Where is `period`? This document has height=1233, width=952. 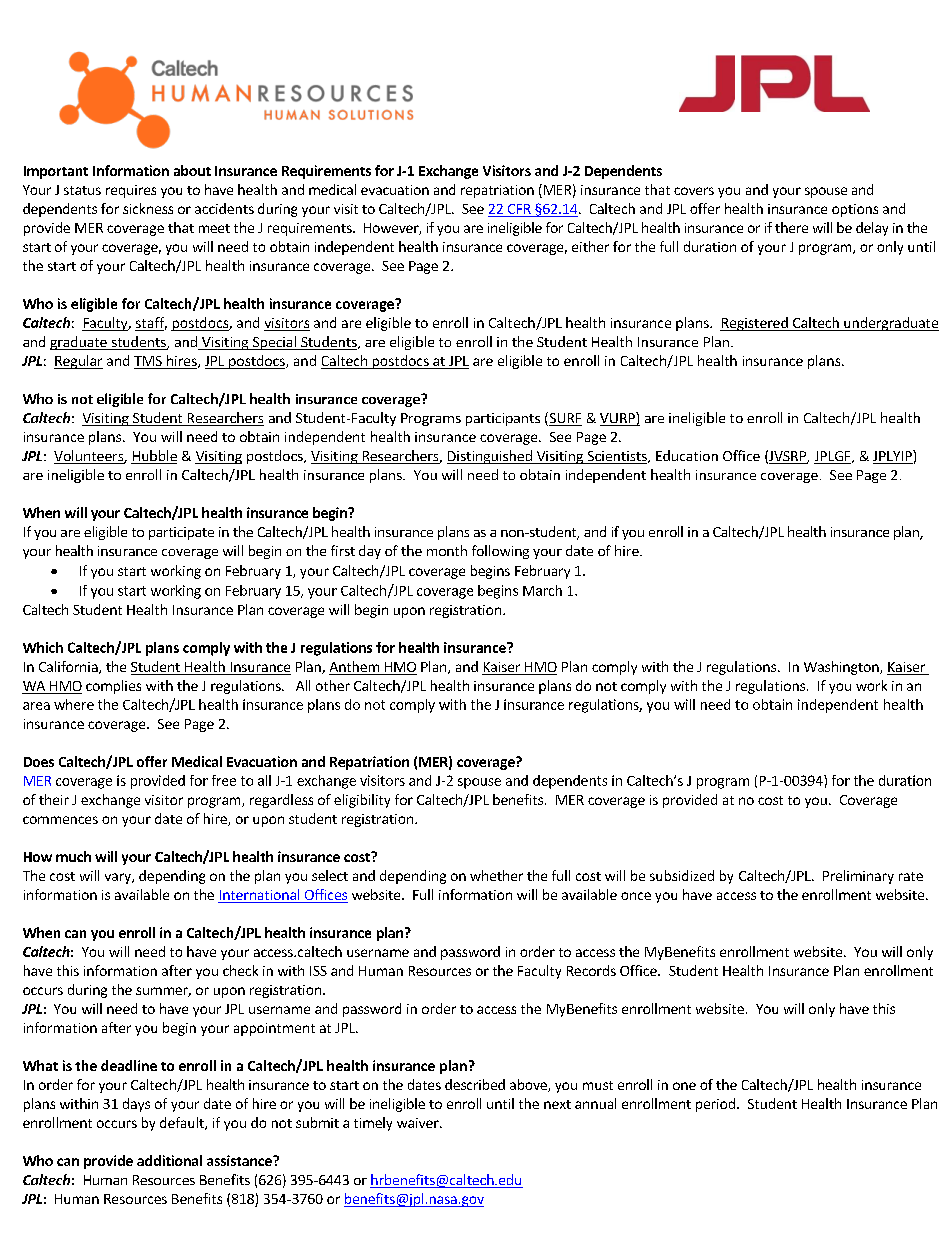 period is located at coordinates (715, 1105).
